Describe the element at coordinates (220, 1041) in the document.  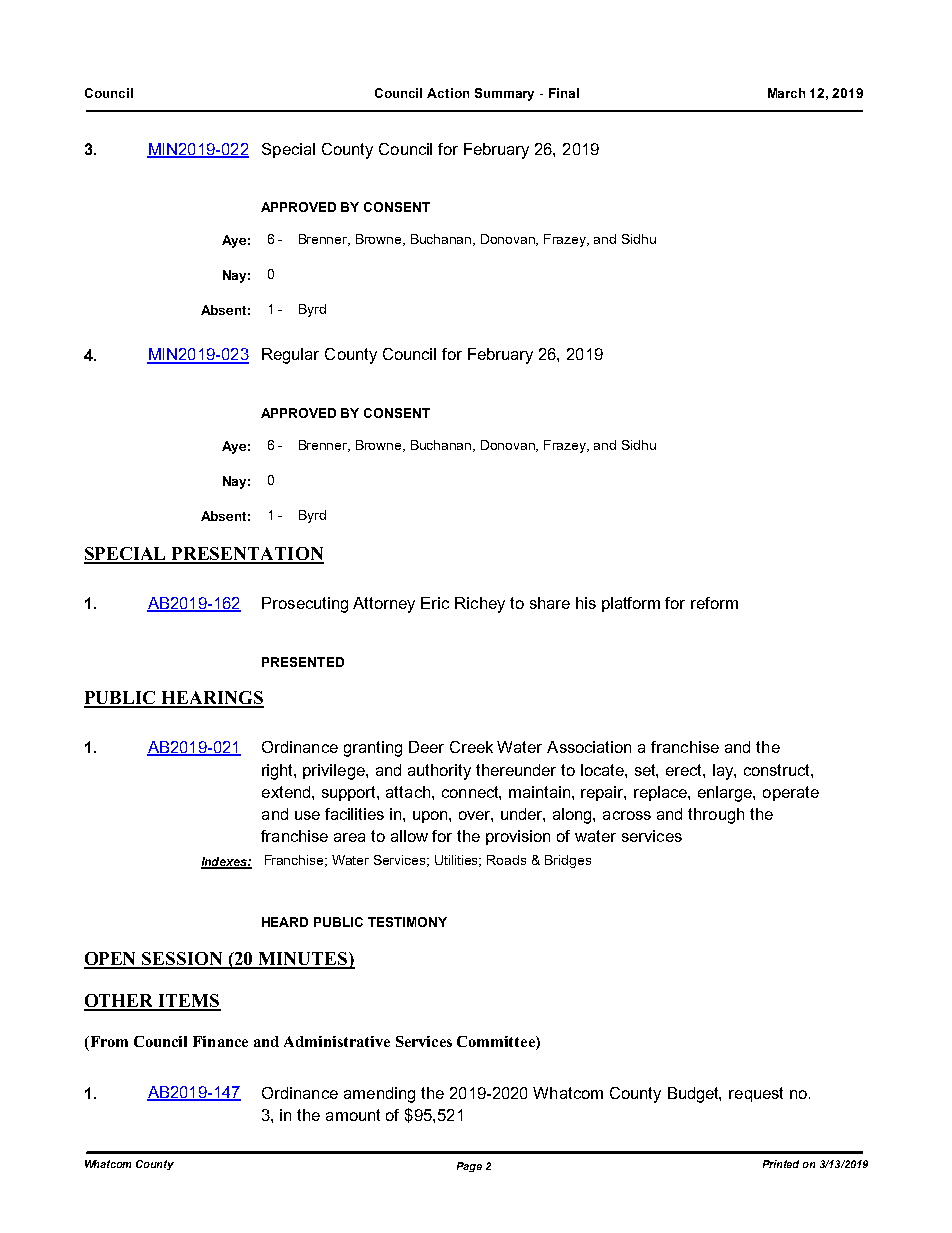
I see `Finance` at that location.
